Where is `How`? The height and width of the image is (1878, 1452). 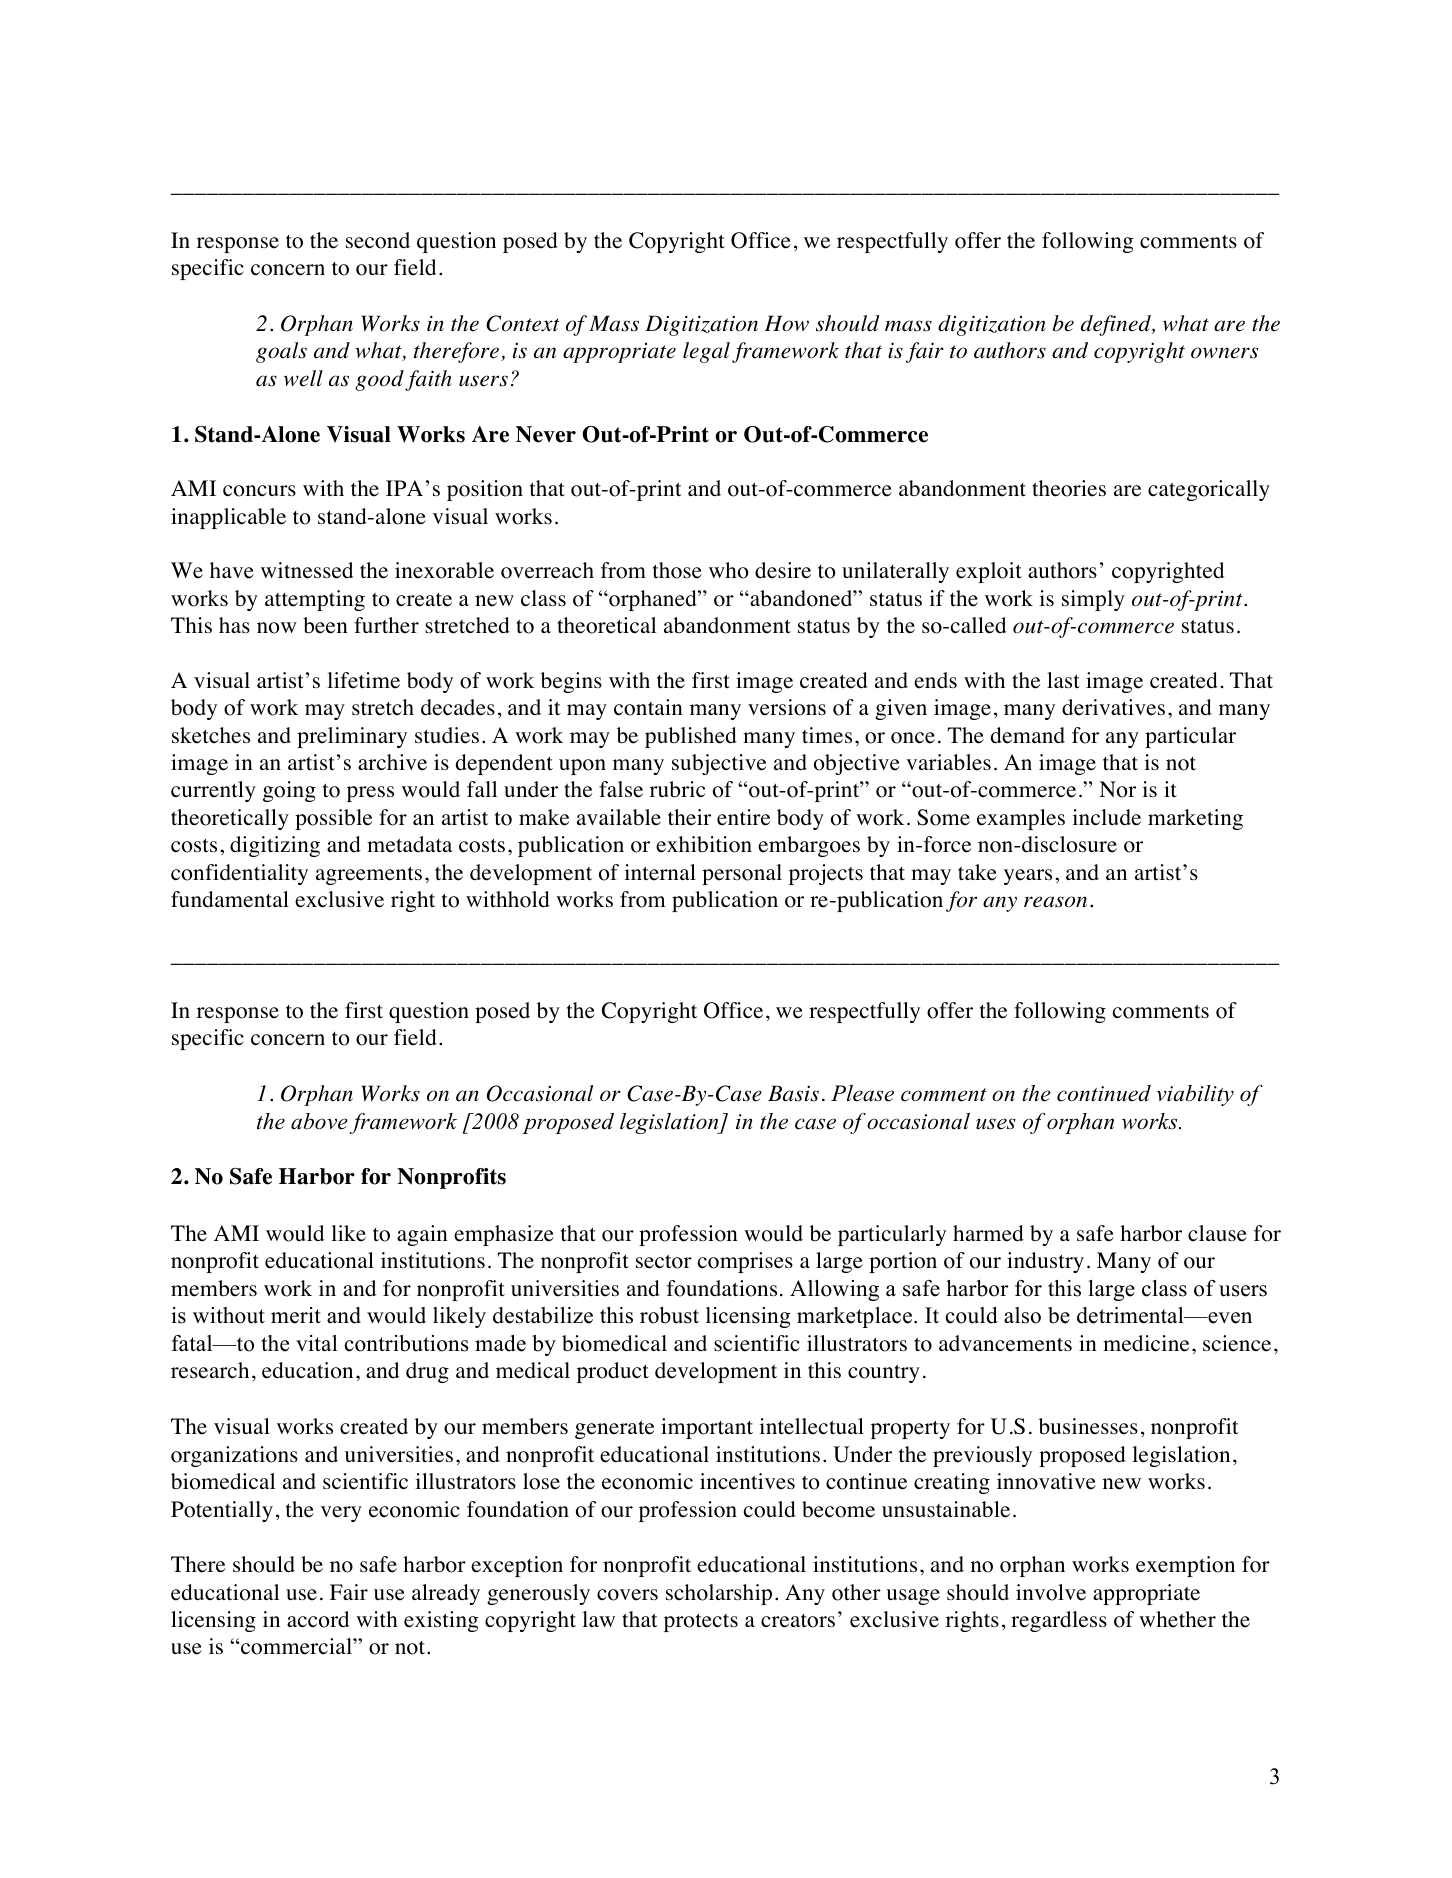 How is located at coordinates (786, 323).
